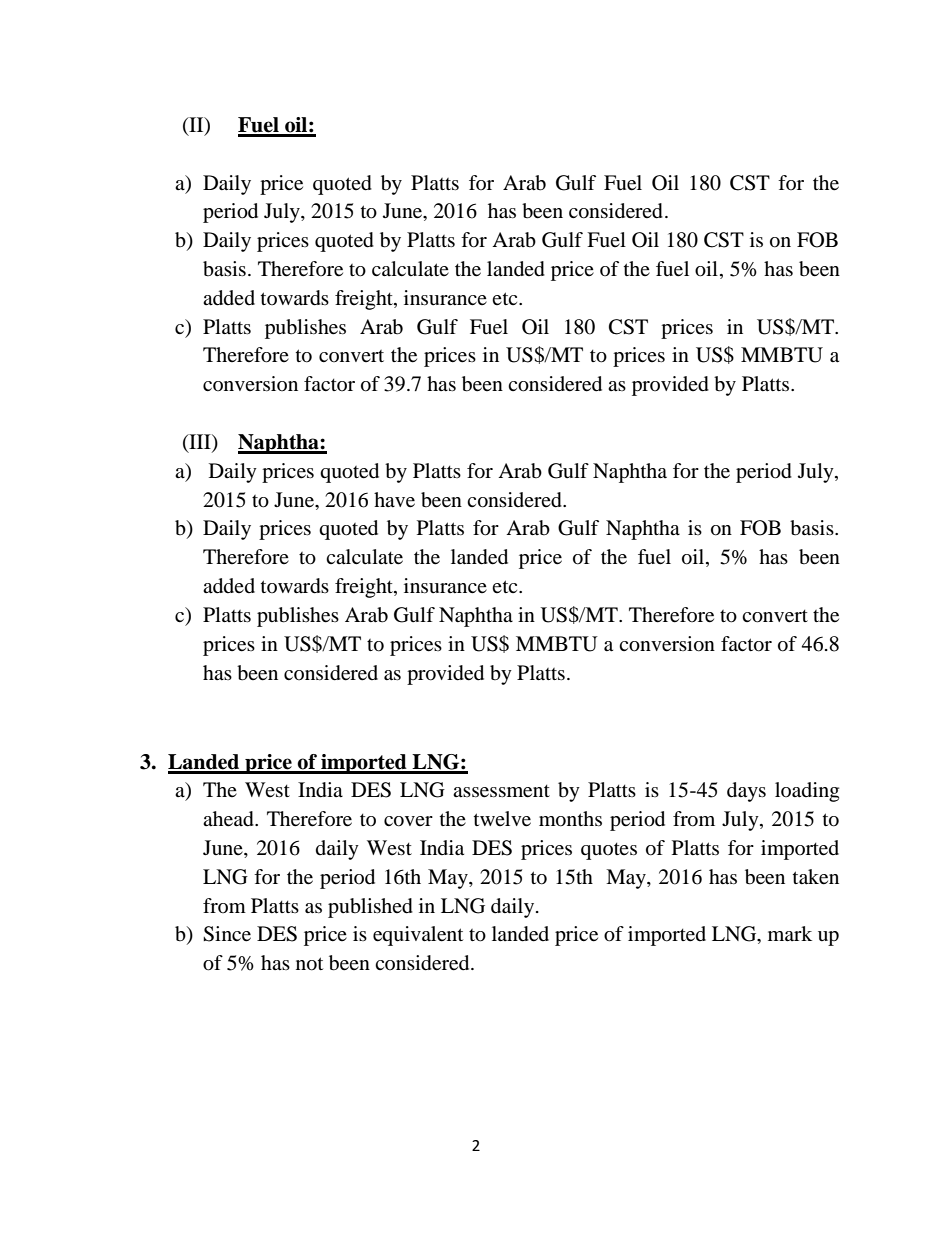  I want to click on mark, so click(790, 933).
